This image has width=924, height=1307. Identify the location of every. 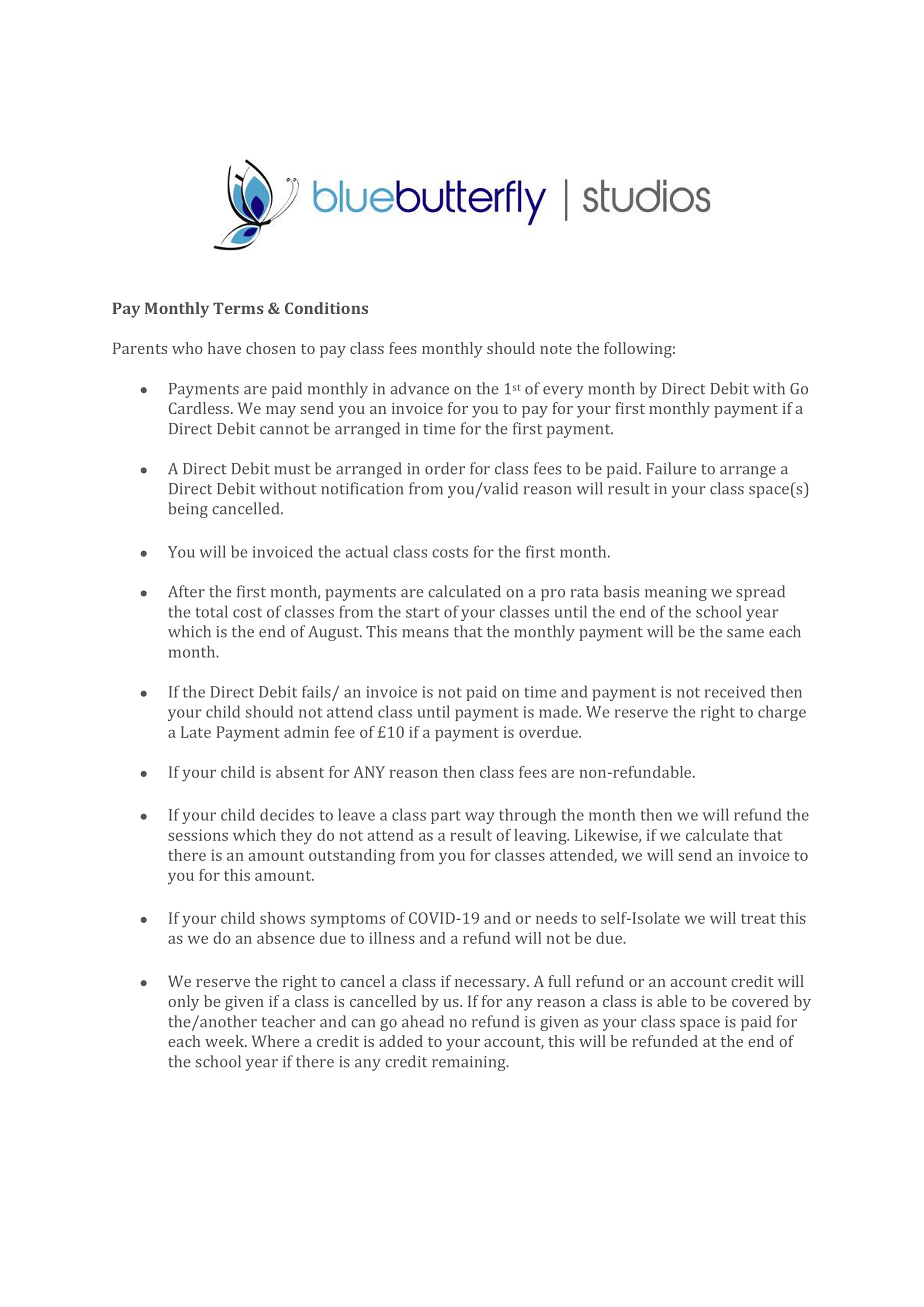
(563, 392).
